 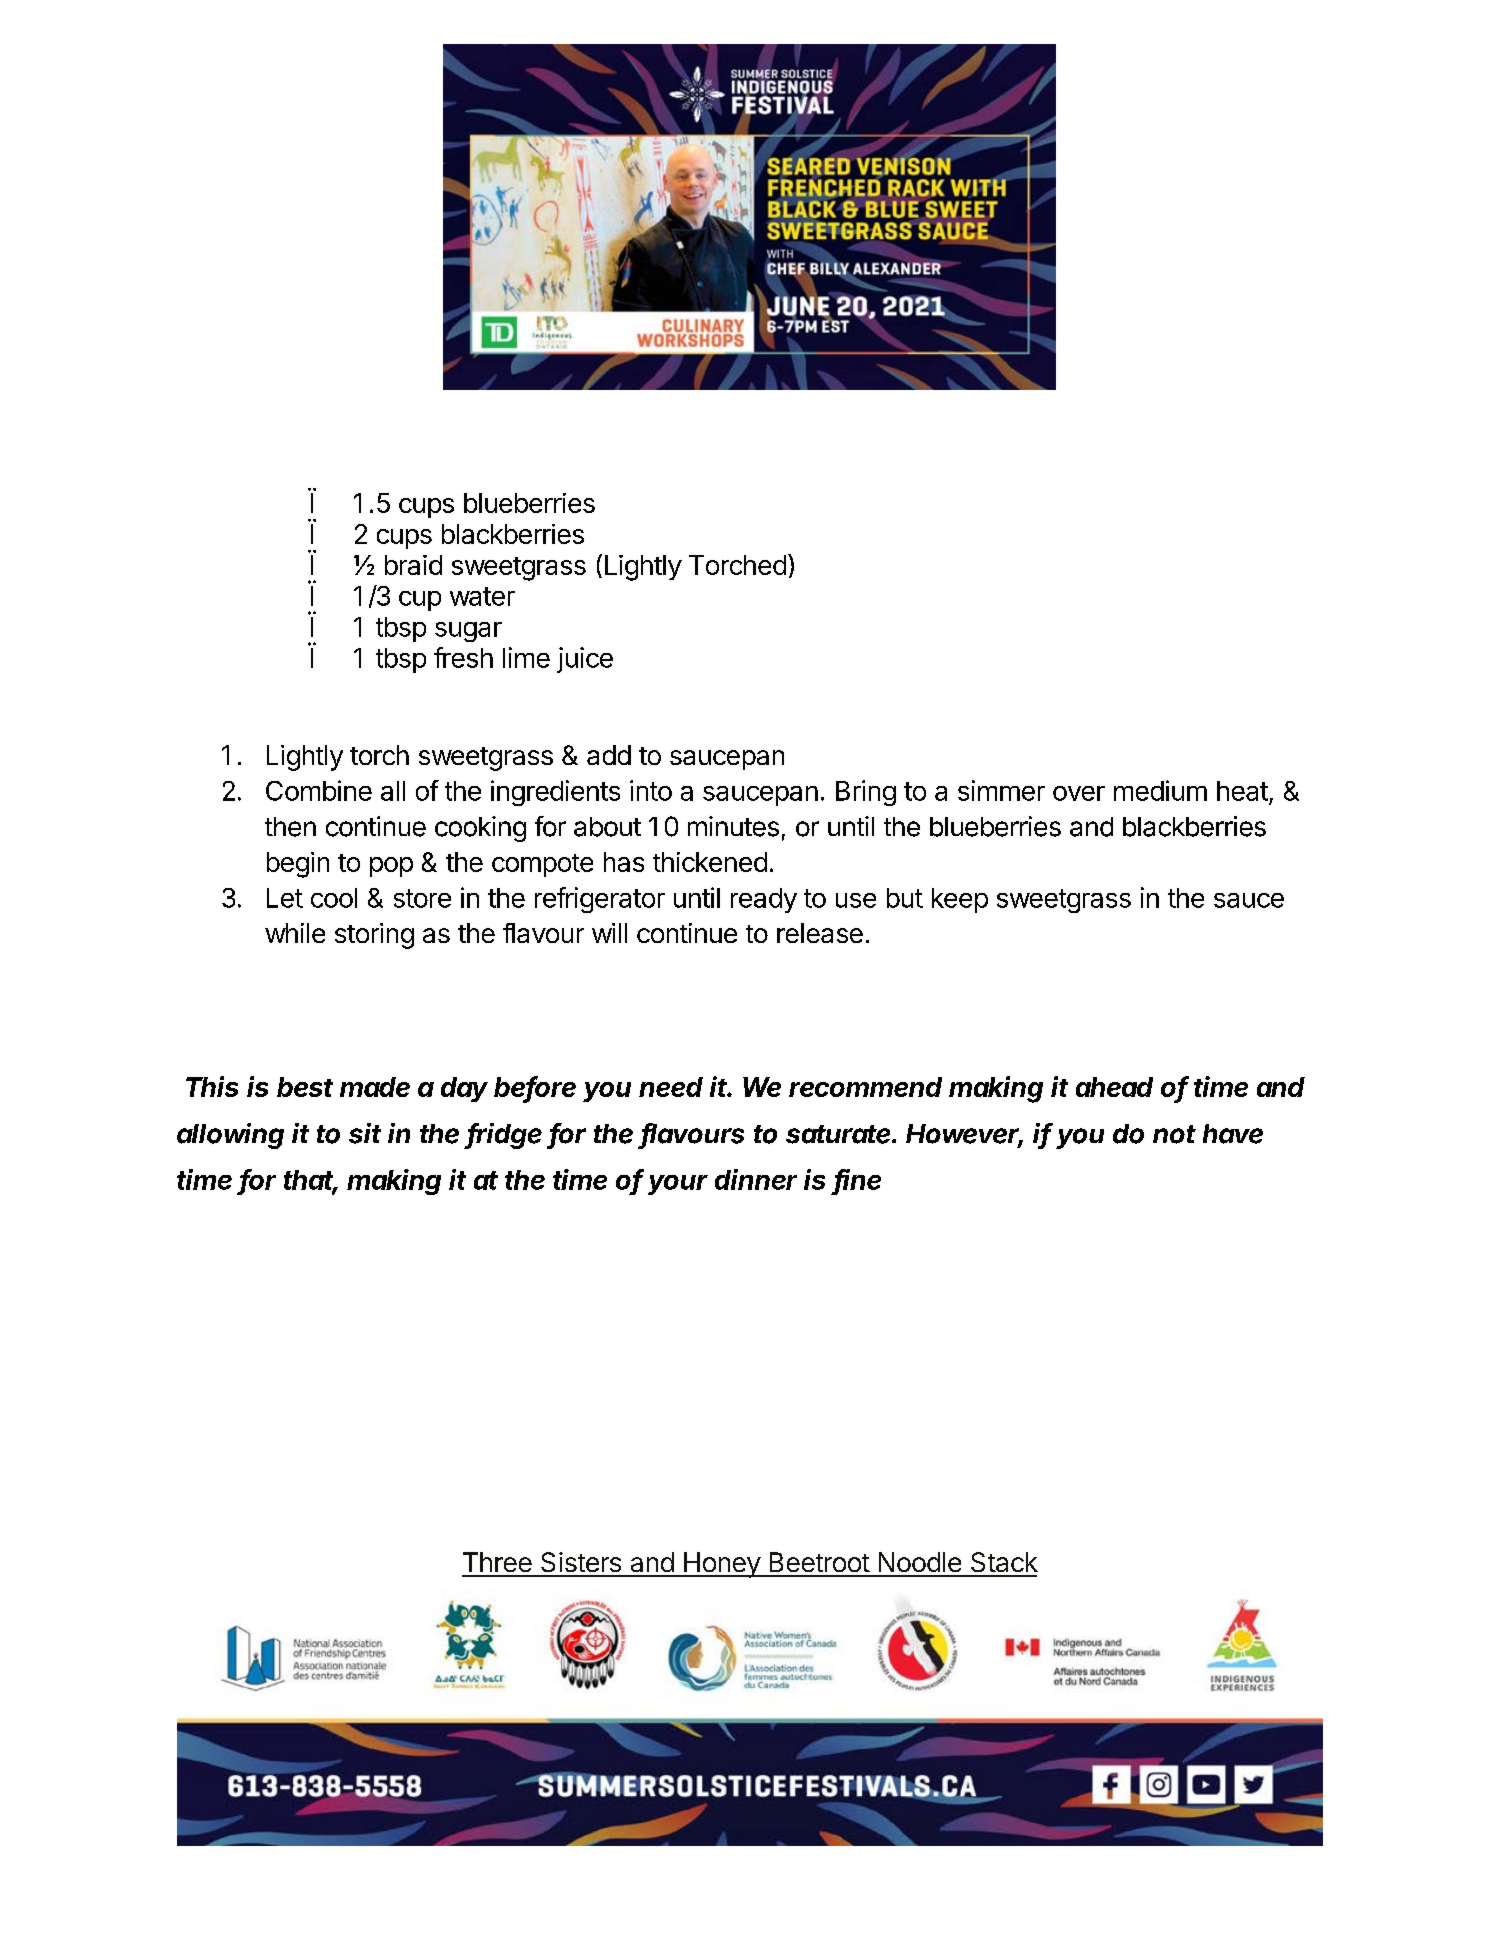 What do you see at coordinates (609, 755) in the image?
I see `add` at bounding box center [609, 755].
